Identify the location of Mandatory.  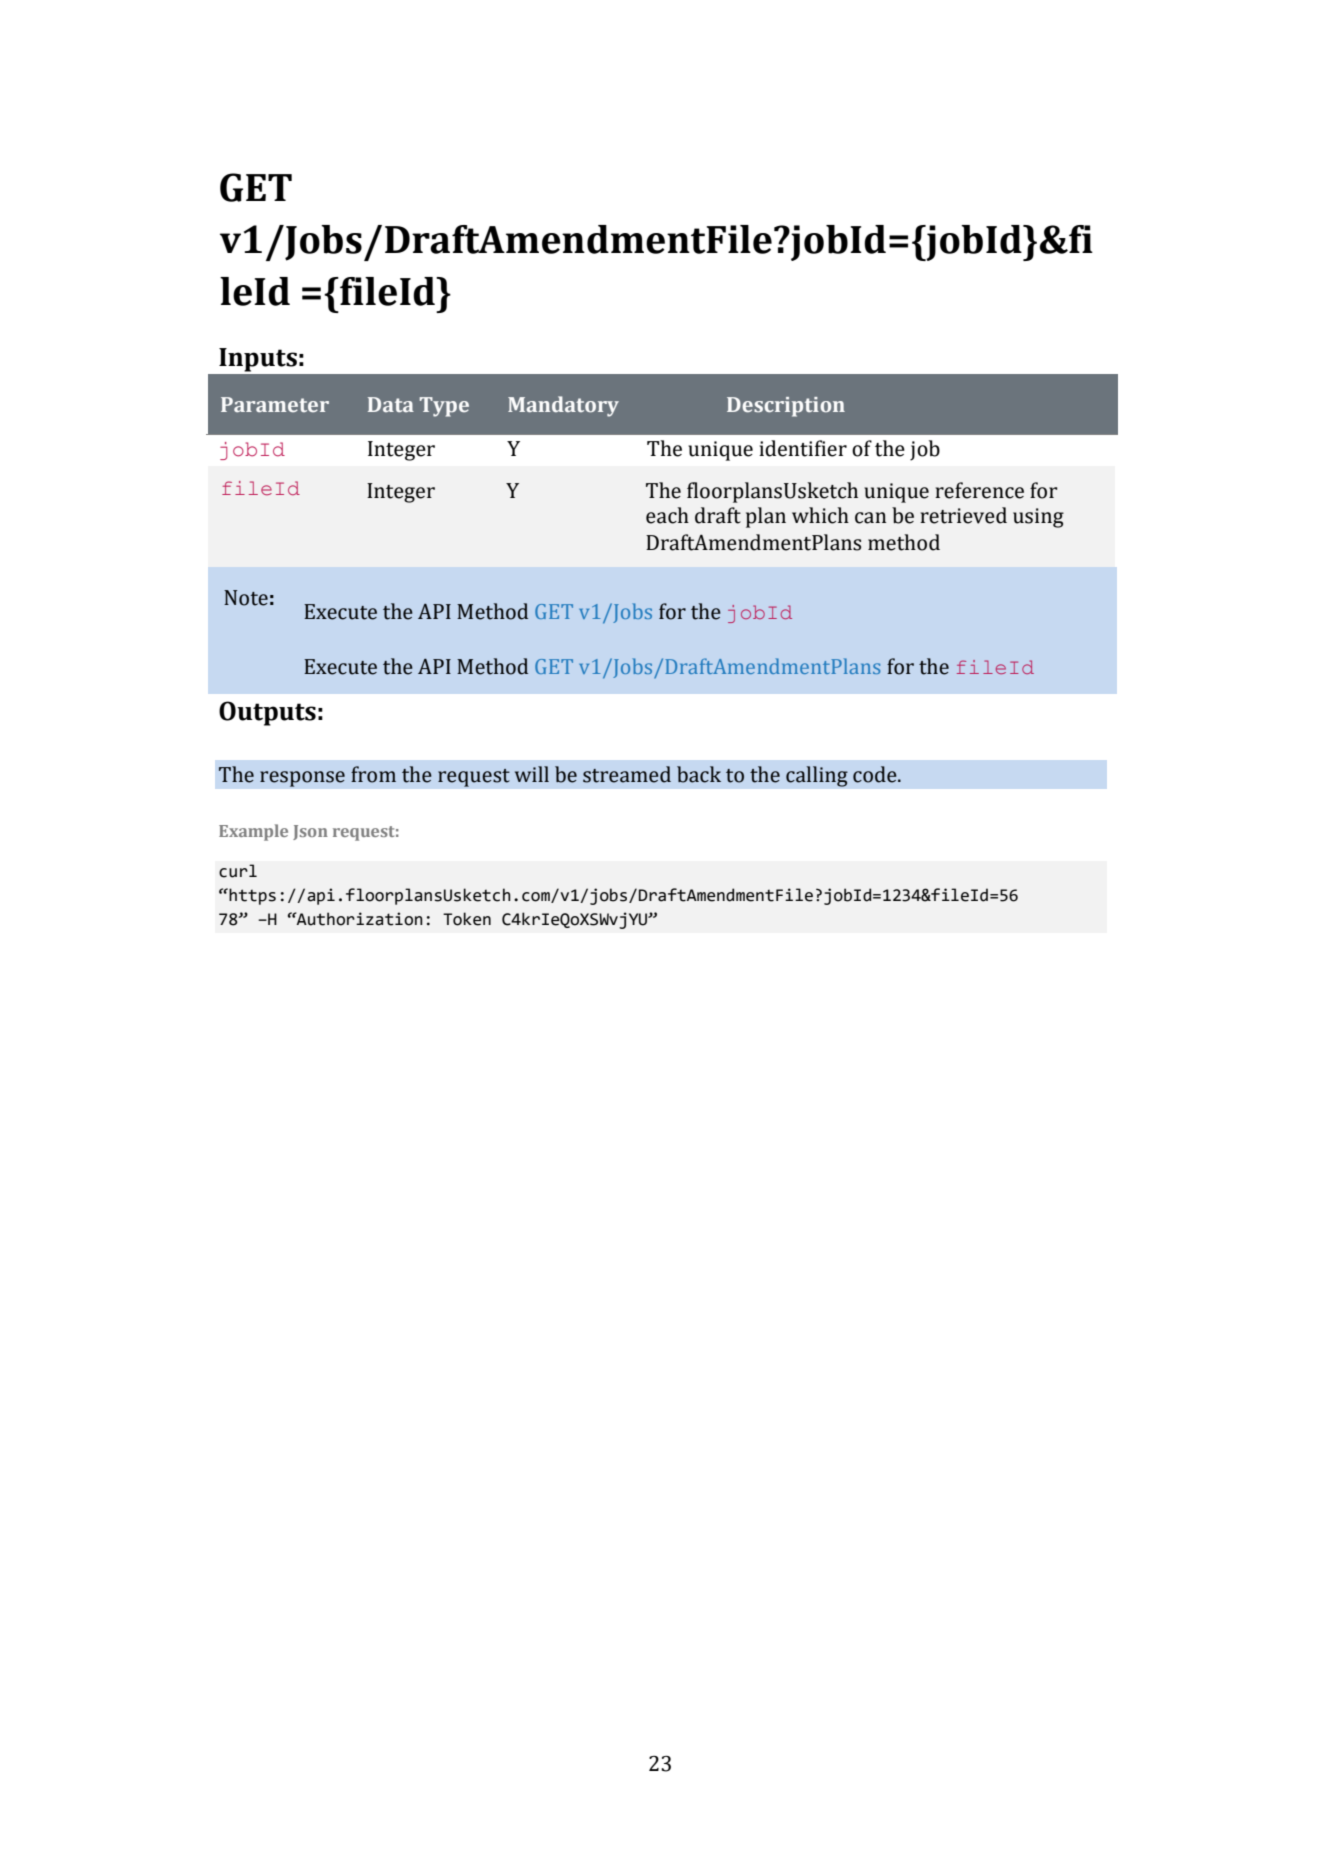
(563, 406).
